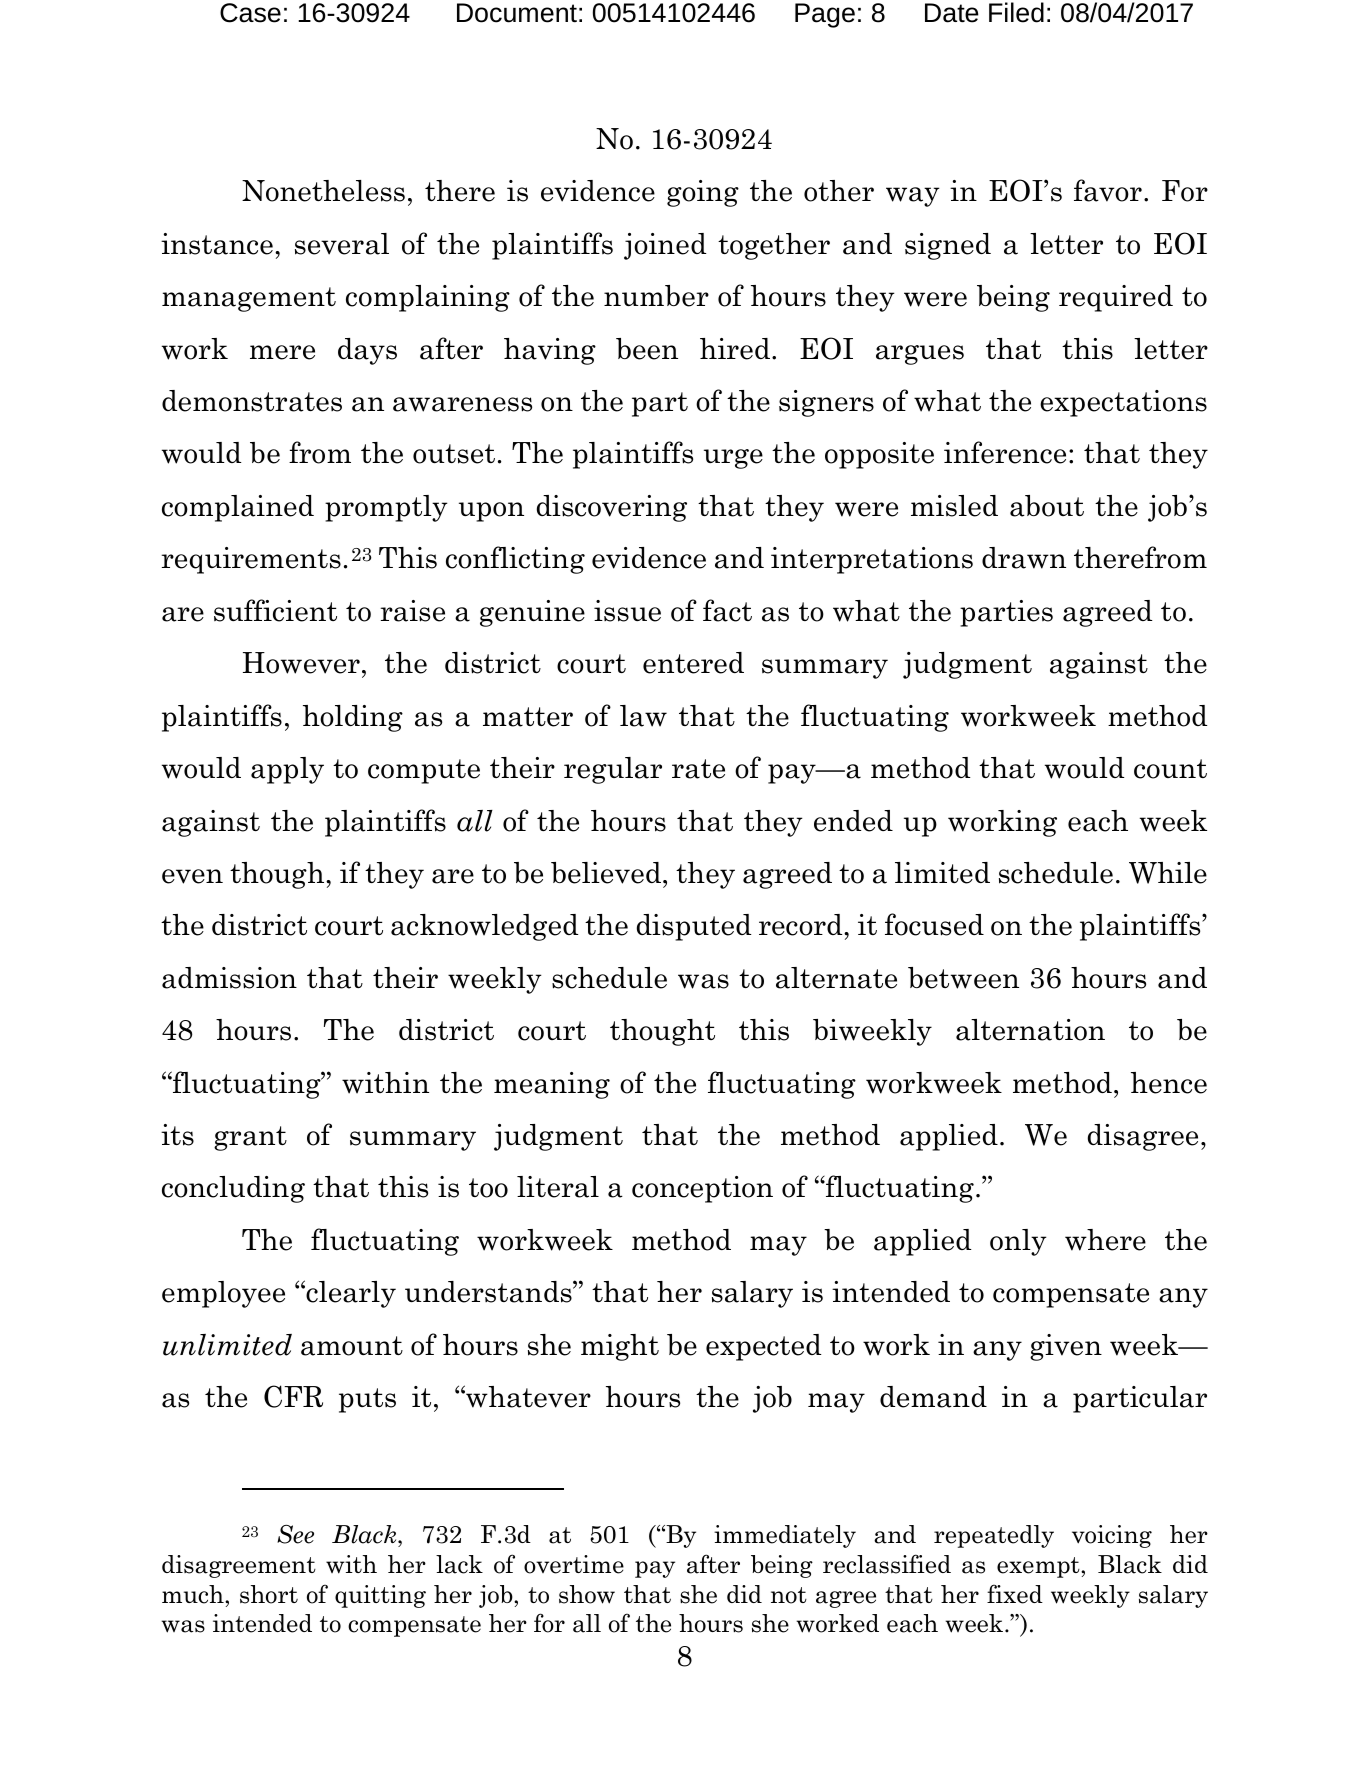  I want to click on overtime, so click(574, 1564).
